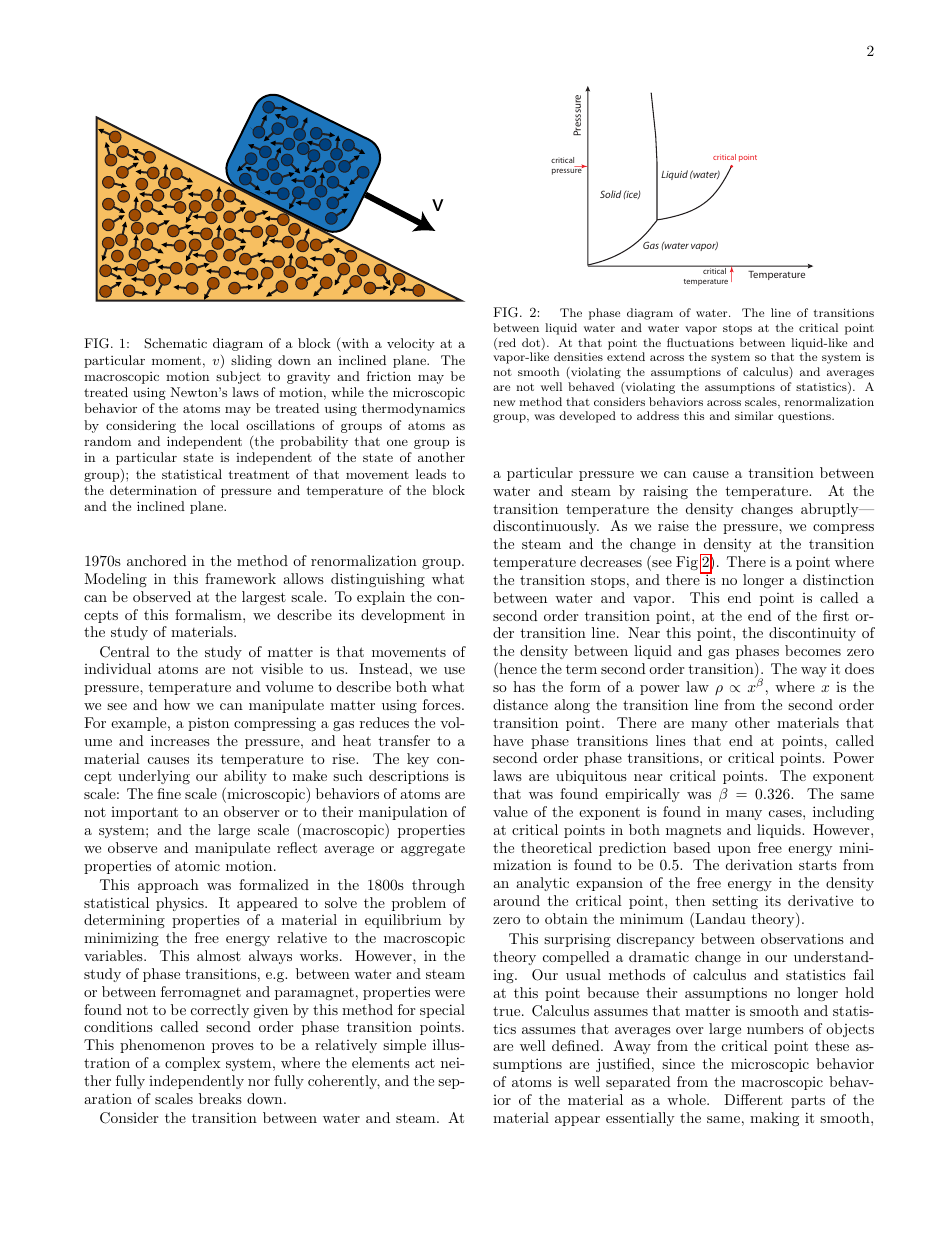  Describe the element at coordinates (220, 1098) in the document. I see `breaks` at that location.
